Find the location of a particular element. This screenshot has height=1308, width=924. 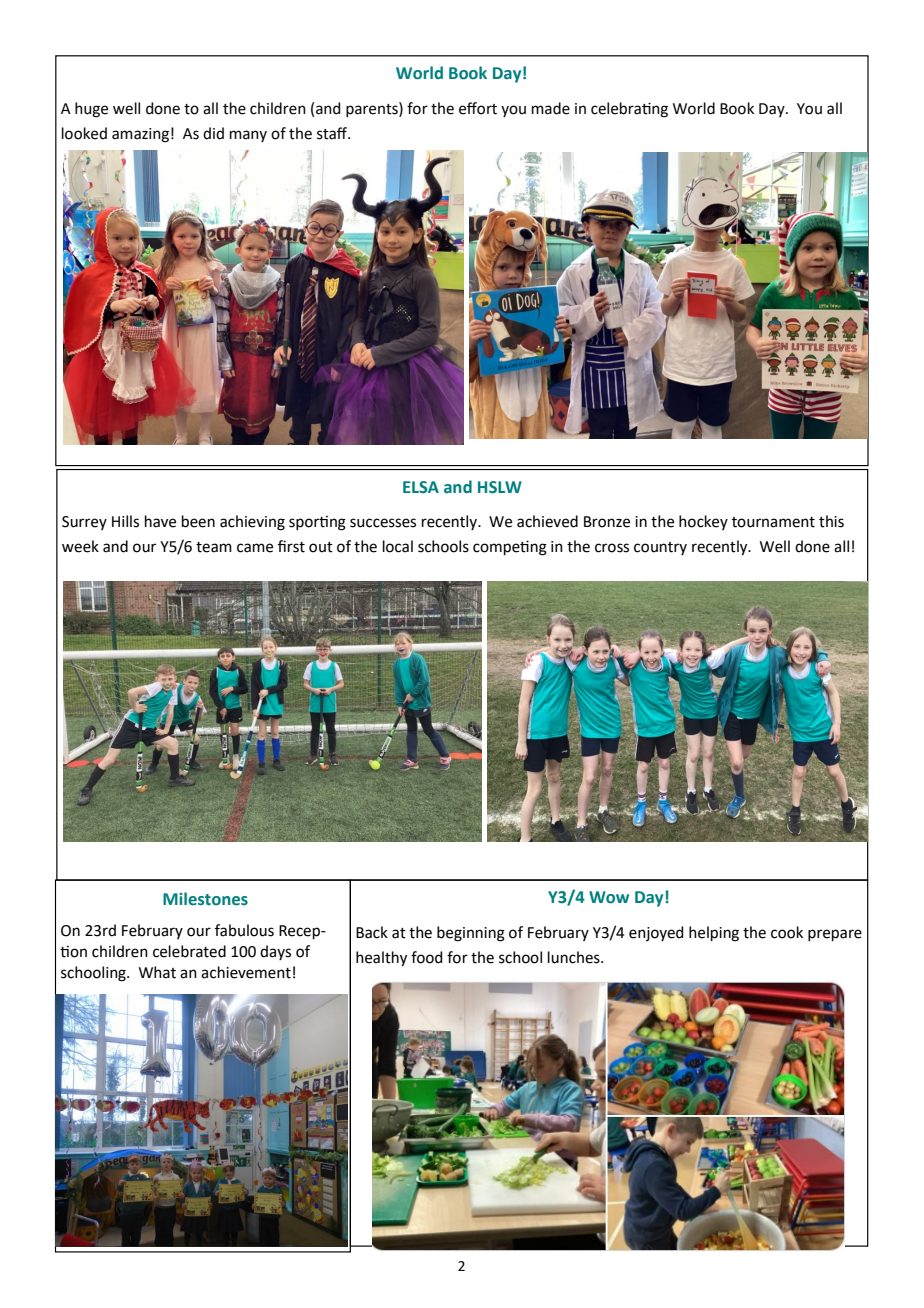

Milestones is located at coordinates (205, 899).
